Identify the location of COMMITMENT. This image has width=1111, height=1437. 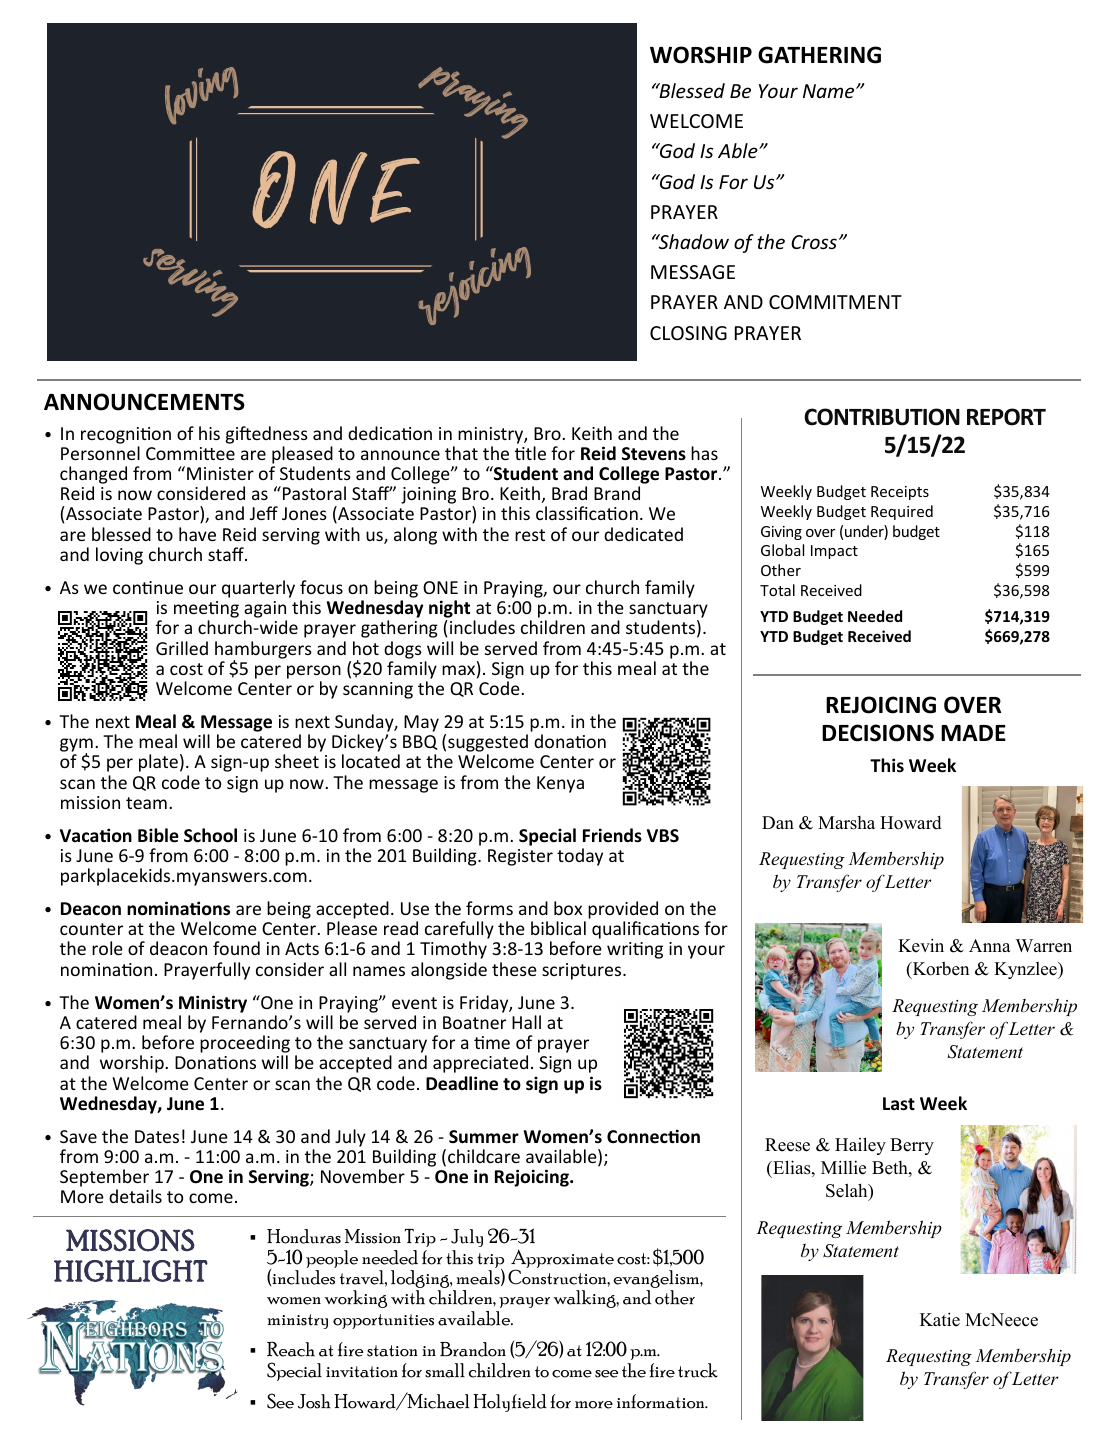
(835, 302).
